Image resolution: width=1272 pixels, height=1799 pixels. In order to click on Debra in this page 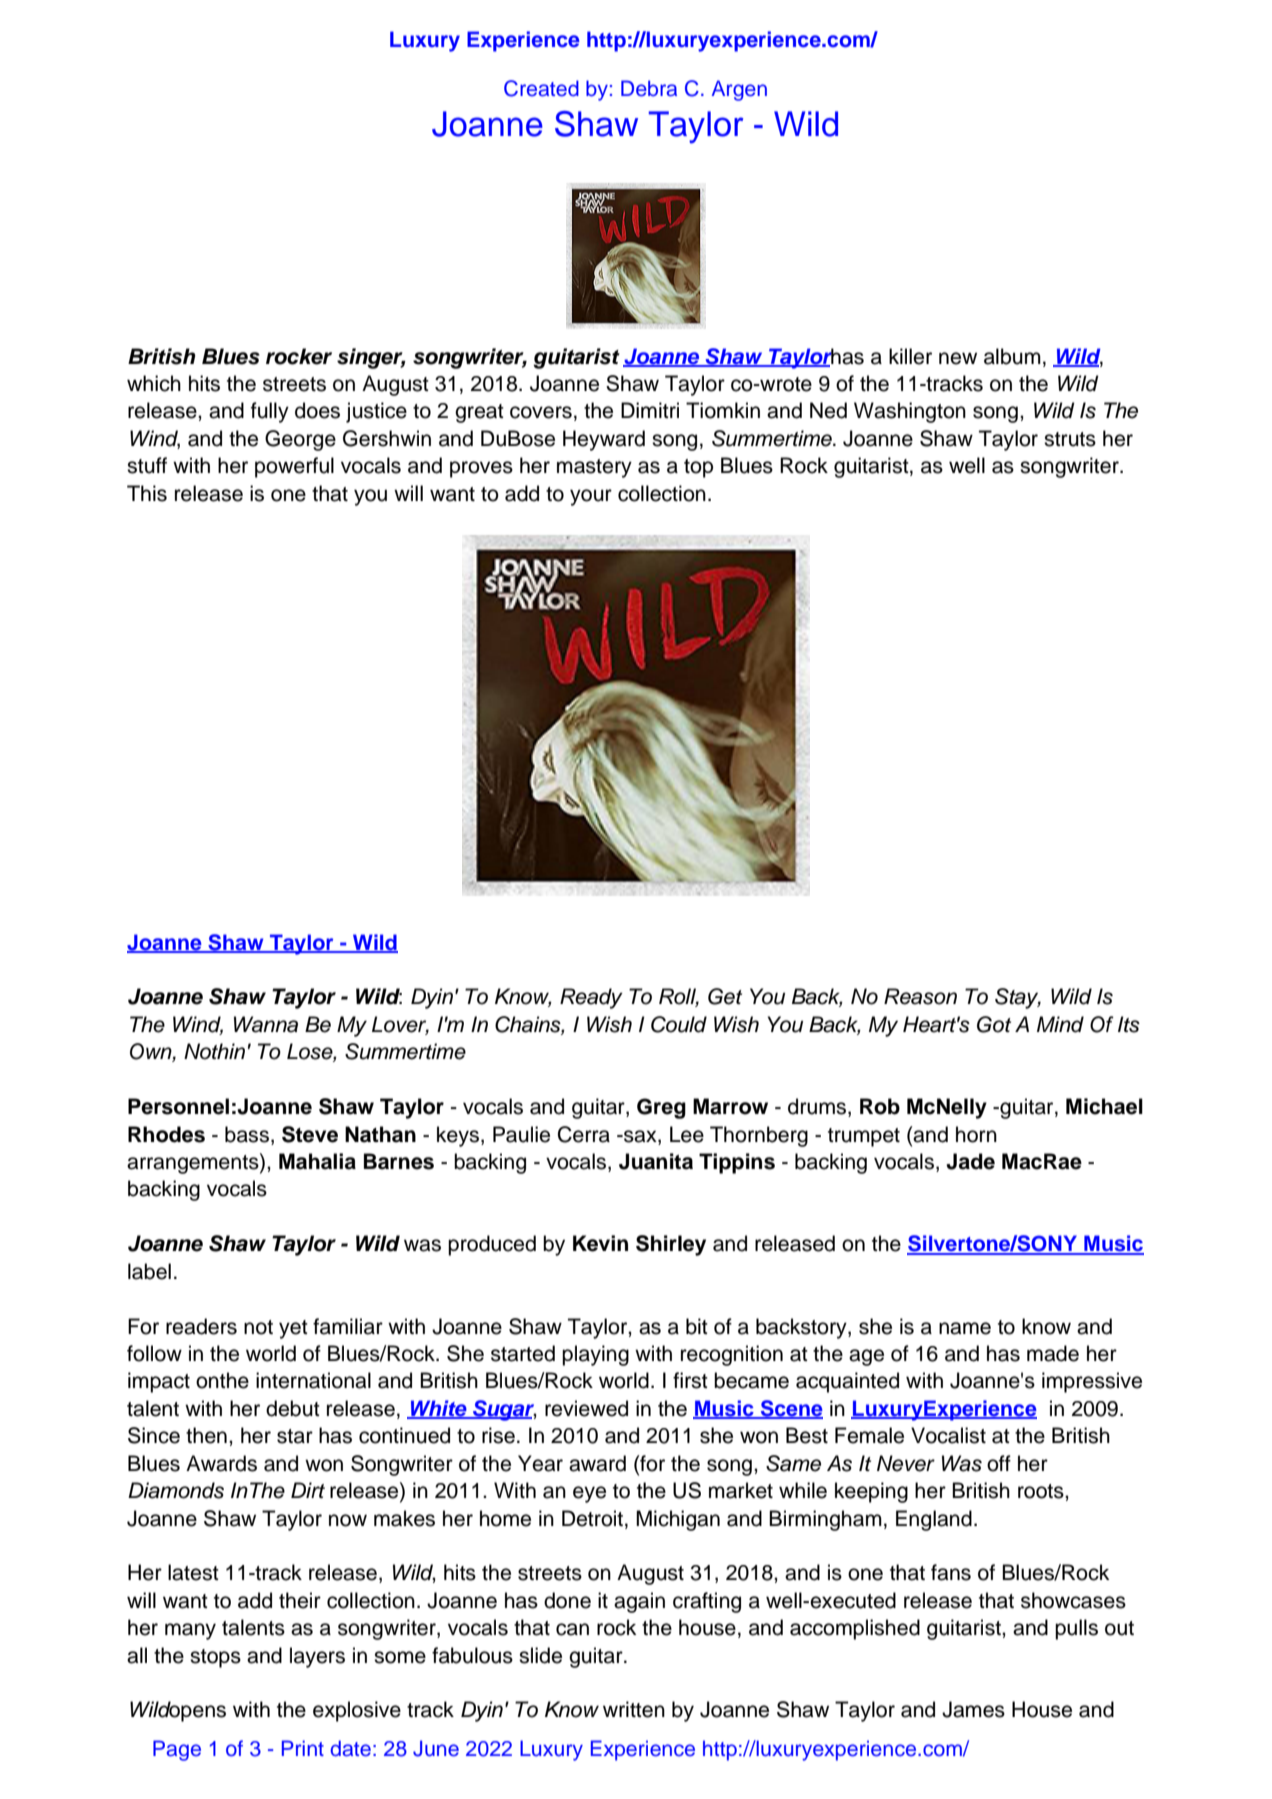, I will do `click(649, 88)`.
